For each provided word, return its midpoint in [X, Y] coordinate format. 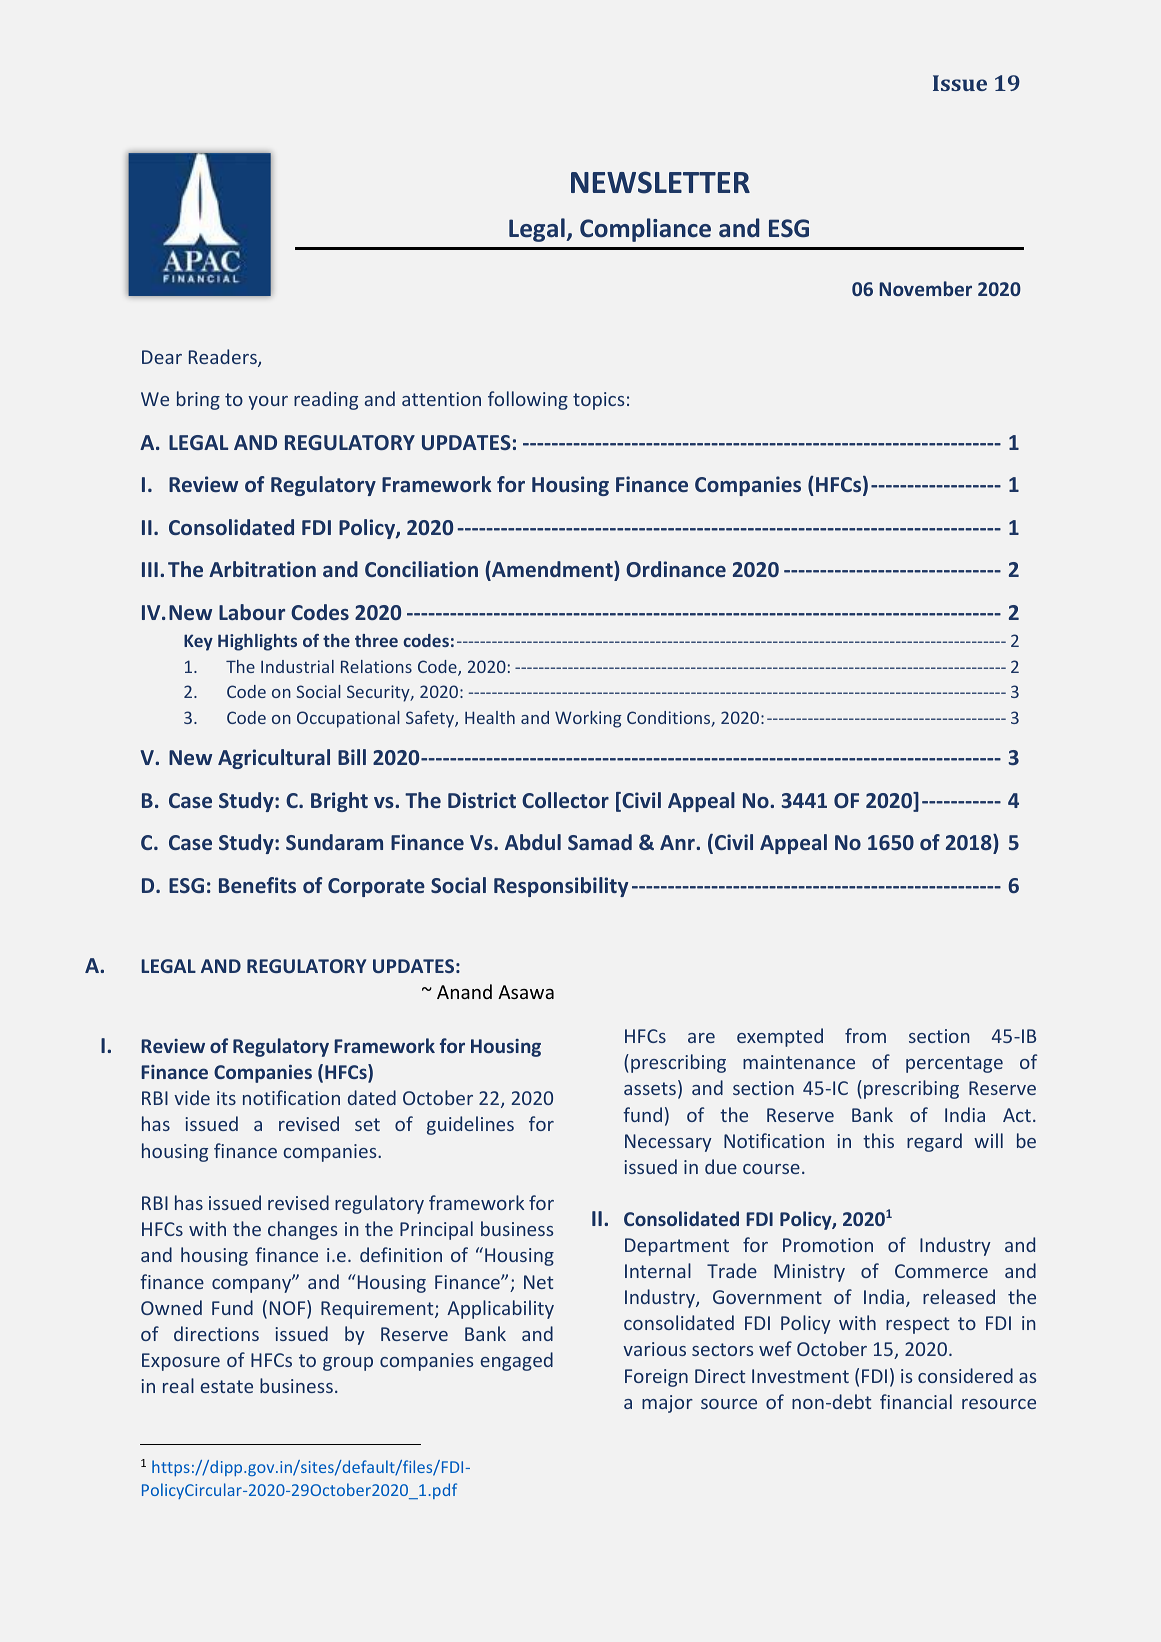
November [925, 288]
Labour [252, 612]
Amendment [552, 570]
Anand [464, 991]
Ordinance [676, 569]
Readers [224, 358]
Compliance [645, 230]
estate [227, 1386]
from [865, 1035]
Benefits [257, 885]
